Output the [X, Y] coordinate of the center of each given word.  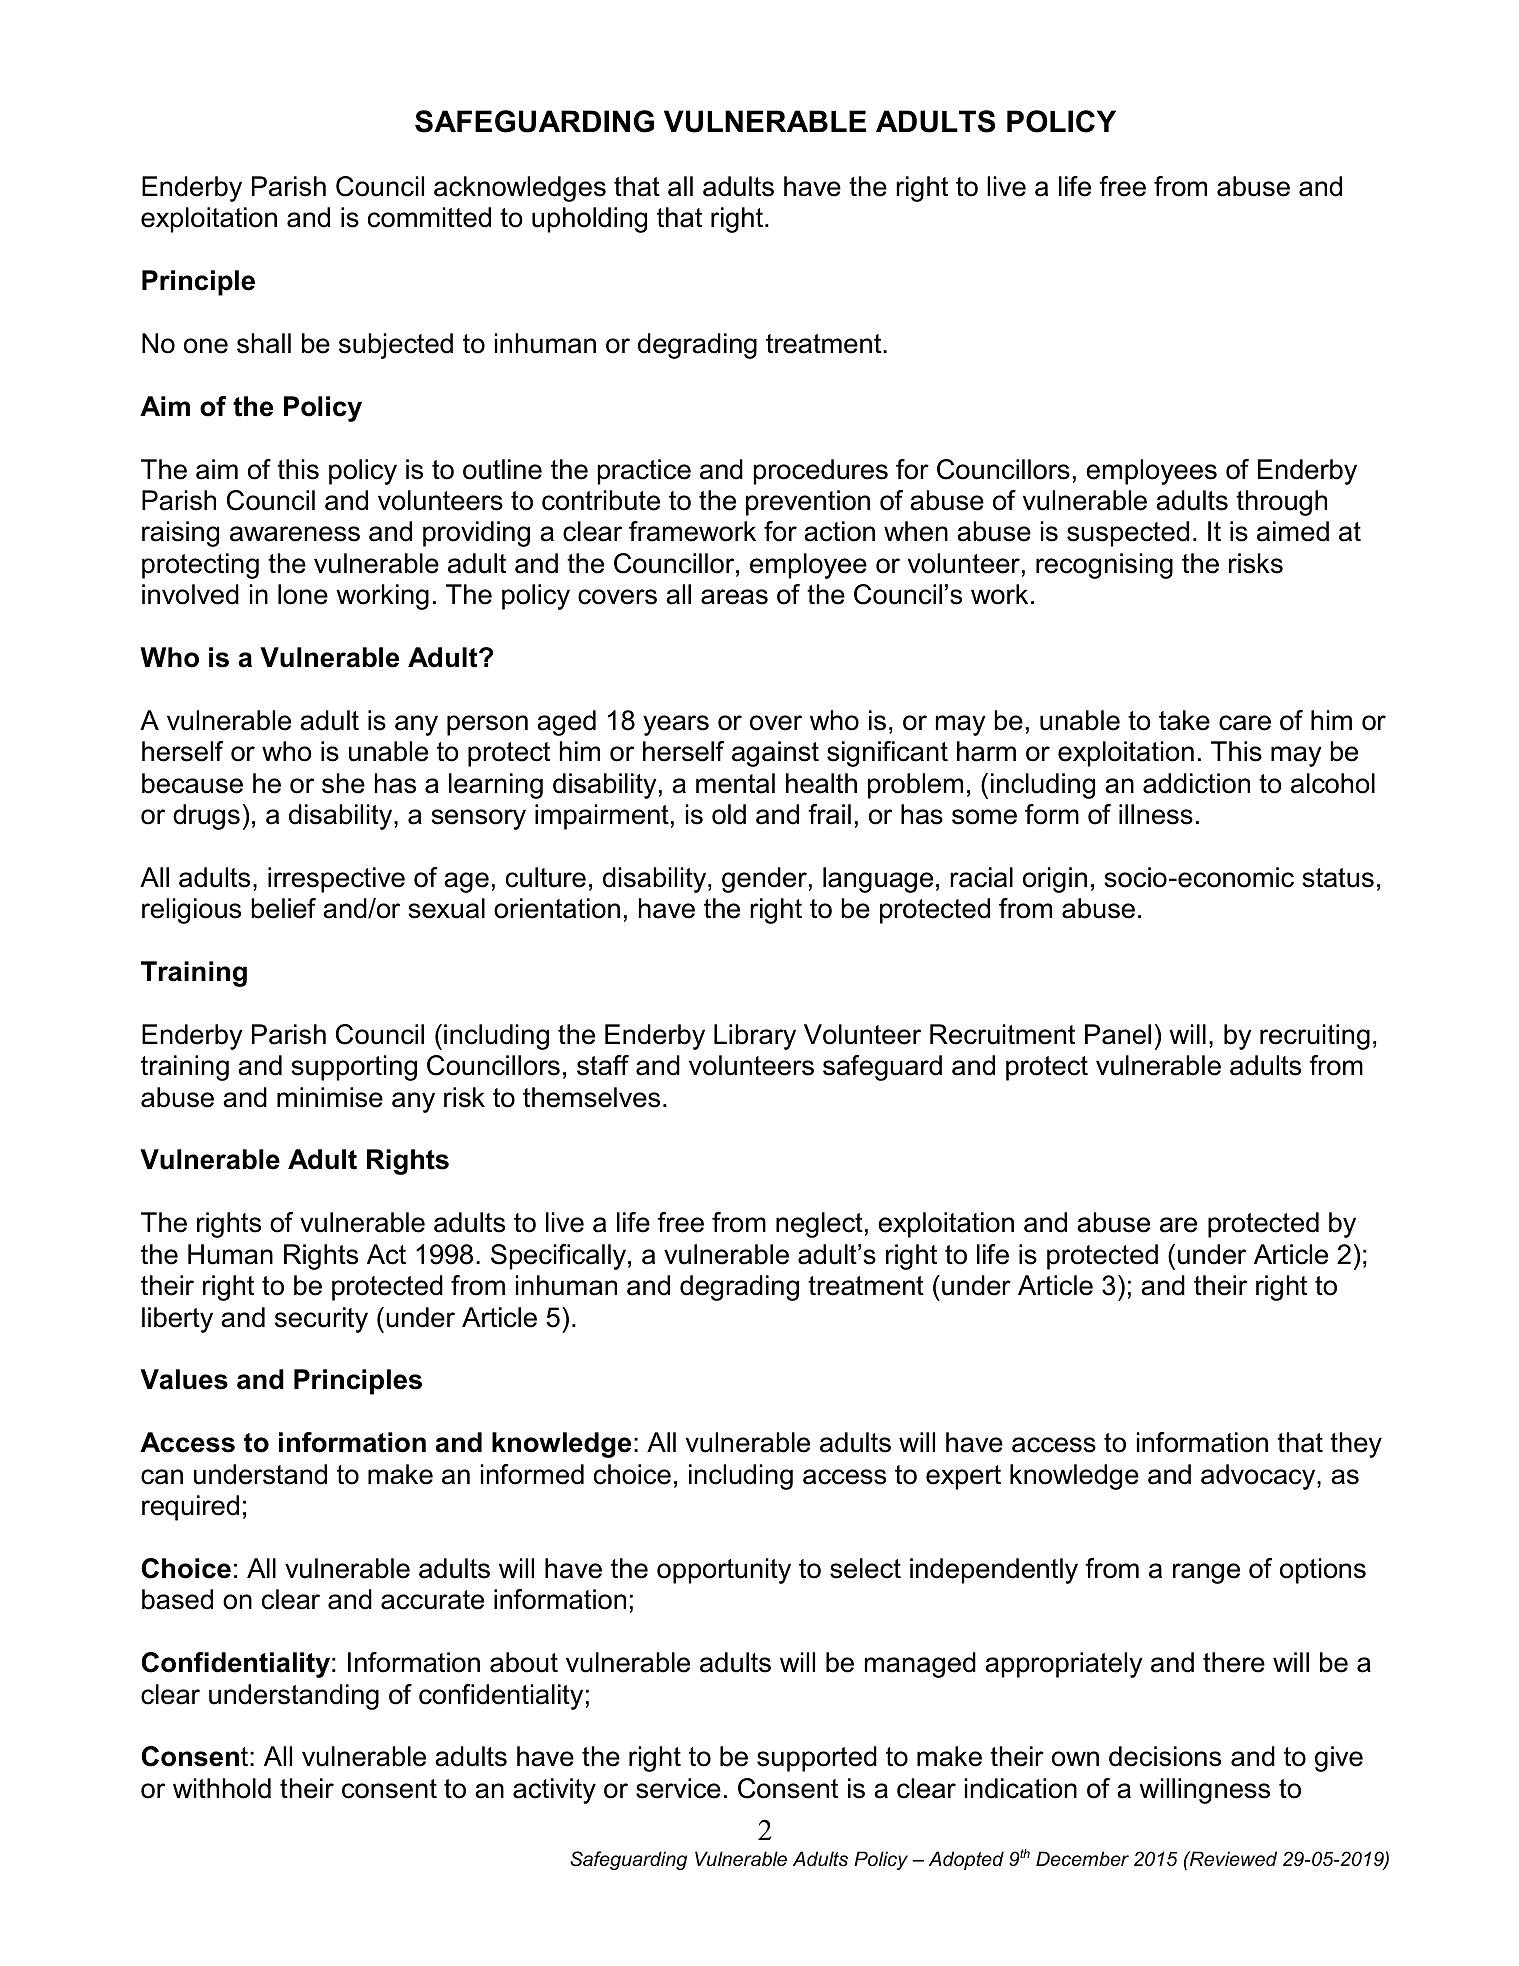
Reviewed [1232, 1859]
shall [264, 343]
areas [734, 597]
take [1184, 720]
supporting [354, 1068]
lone [303, 594]
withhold [222, 1788]
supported [817, 1759]
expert [963, 1477]
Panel [1118, 1034]
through [1281, 503]
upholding [589, 220]
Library [755, 1037]
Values [184, 1379]
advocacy [1259, 1477]
